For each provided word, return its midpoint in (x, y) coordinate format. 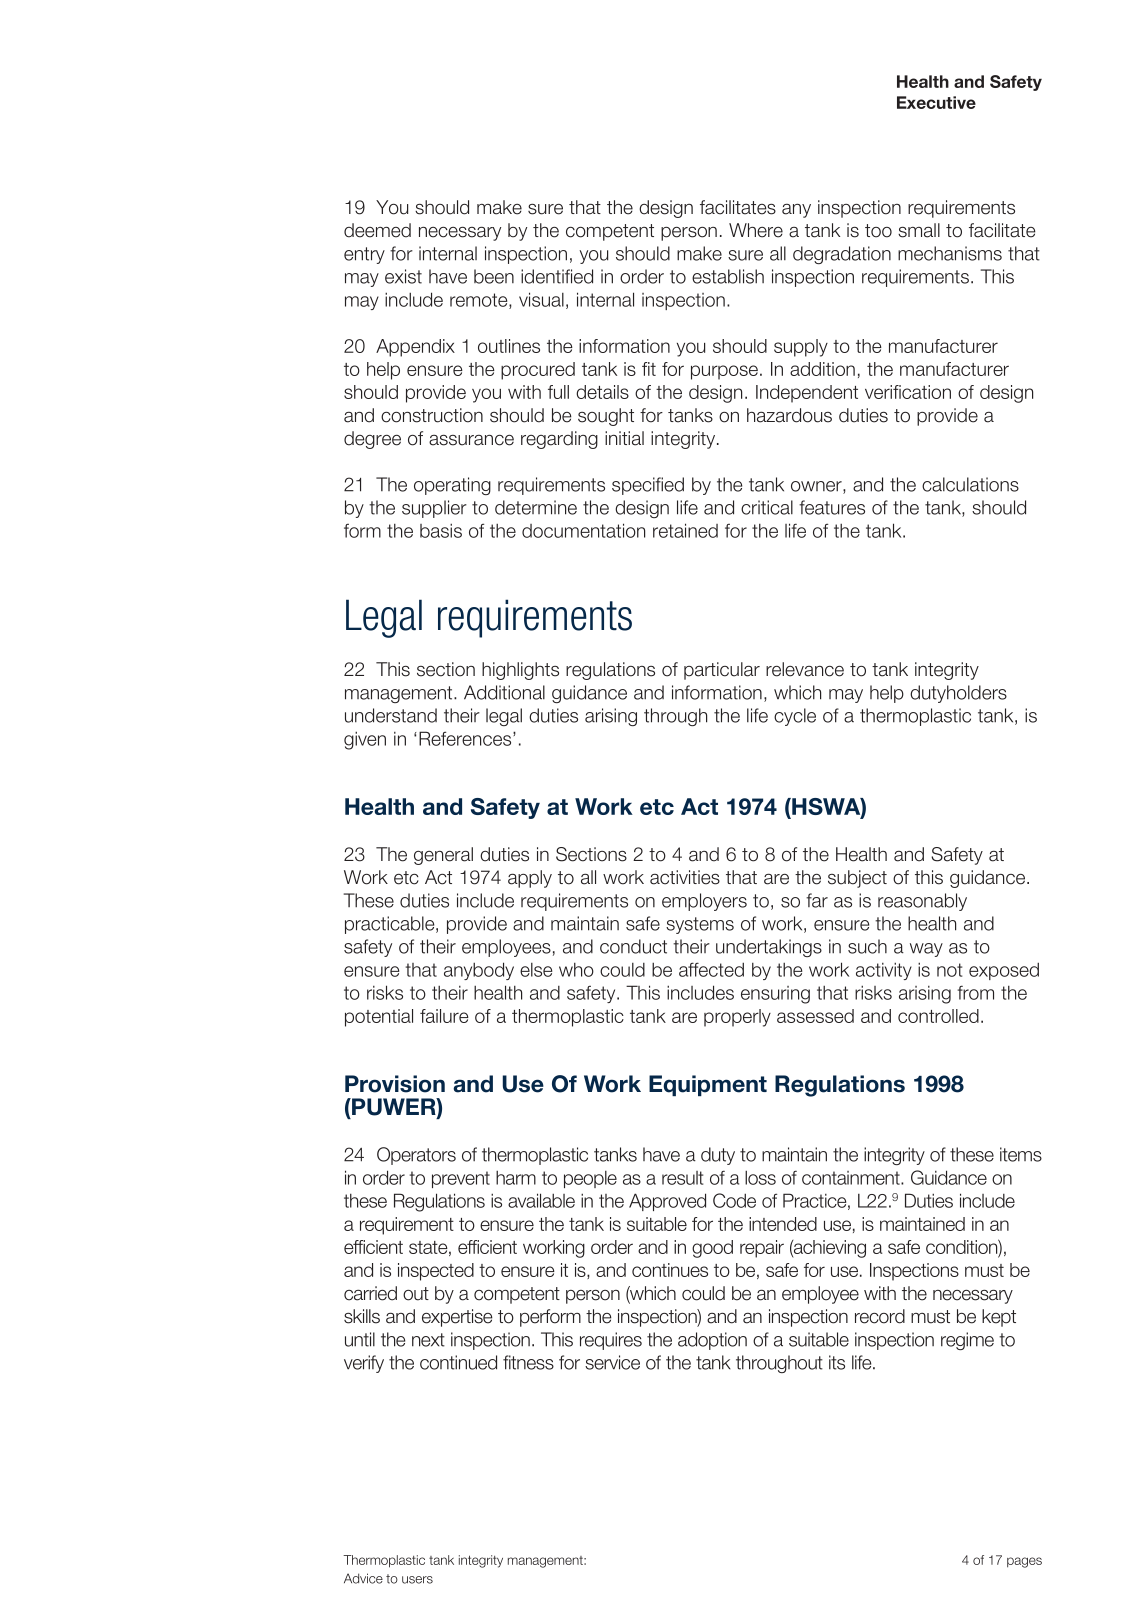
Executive (936, 102)
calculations (970, 484)
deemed (377, 230)
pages (1024, 1562)
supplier (434, 509)
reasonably (922, 902)
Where (756, 230)
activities (685, 877)
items (1021, 1154)
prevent (461, 1179)
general (443, 856)
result (682, 1178)
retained (685, 530)
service (612, 1362)
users (417, 1580)
